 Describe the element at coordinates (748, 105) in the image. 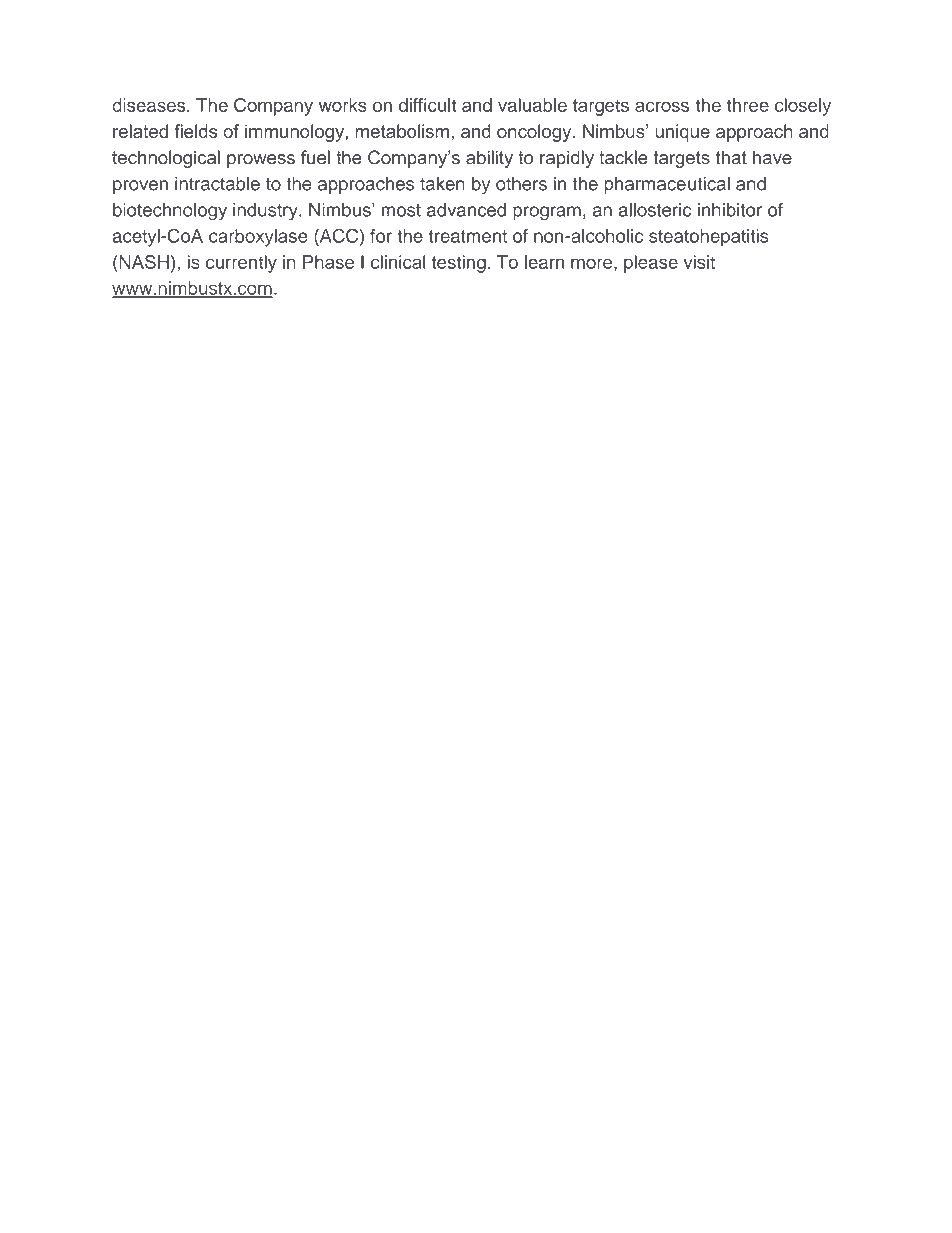

I see `three` at that location.
